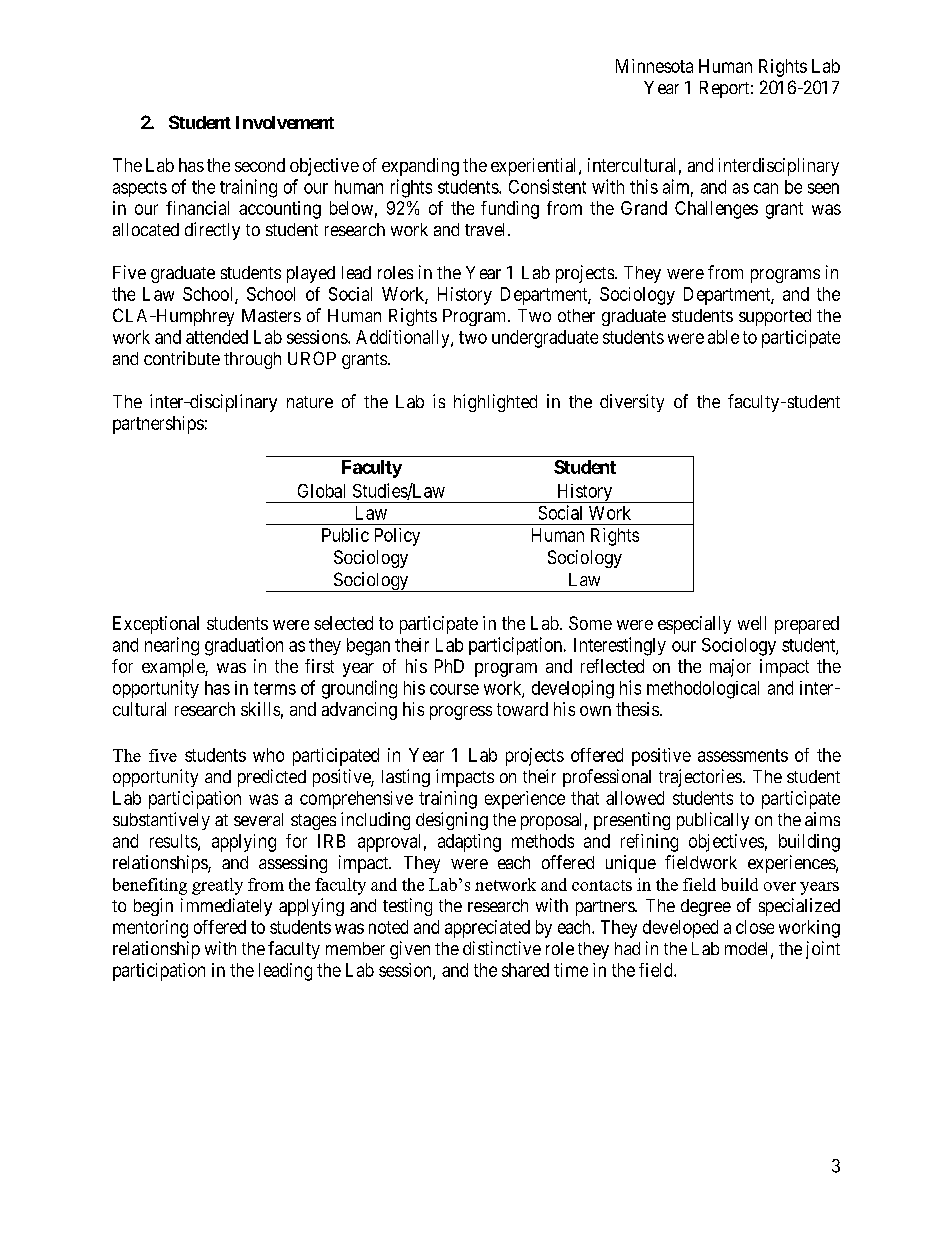 Image resolution: width=952 pixels, height=1233 pixels. Describe the element at coordinates (535, 167) in the page. I see `experiential` at that location.
